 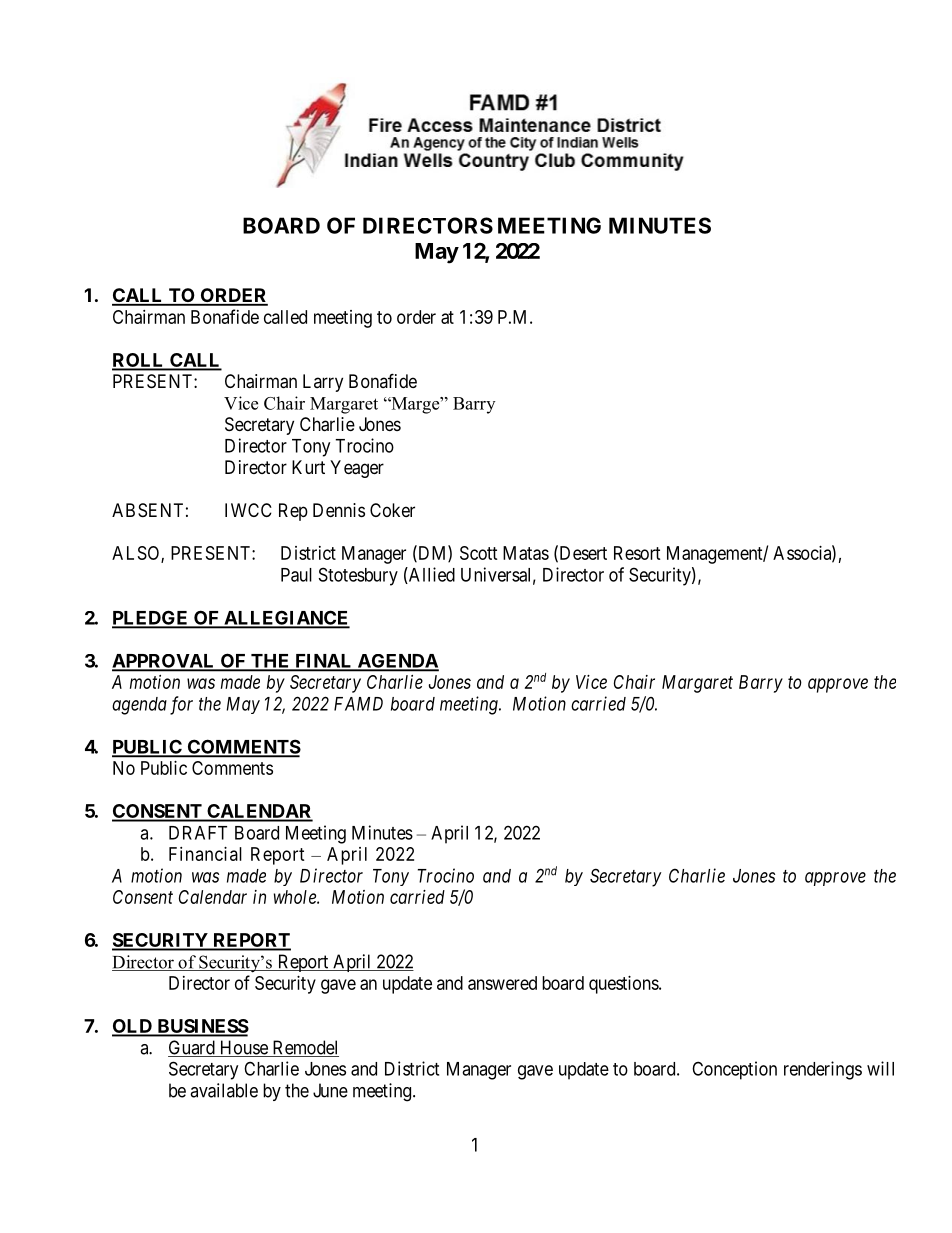 I want to click on Resort, so click(x=637, y=553).
